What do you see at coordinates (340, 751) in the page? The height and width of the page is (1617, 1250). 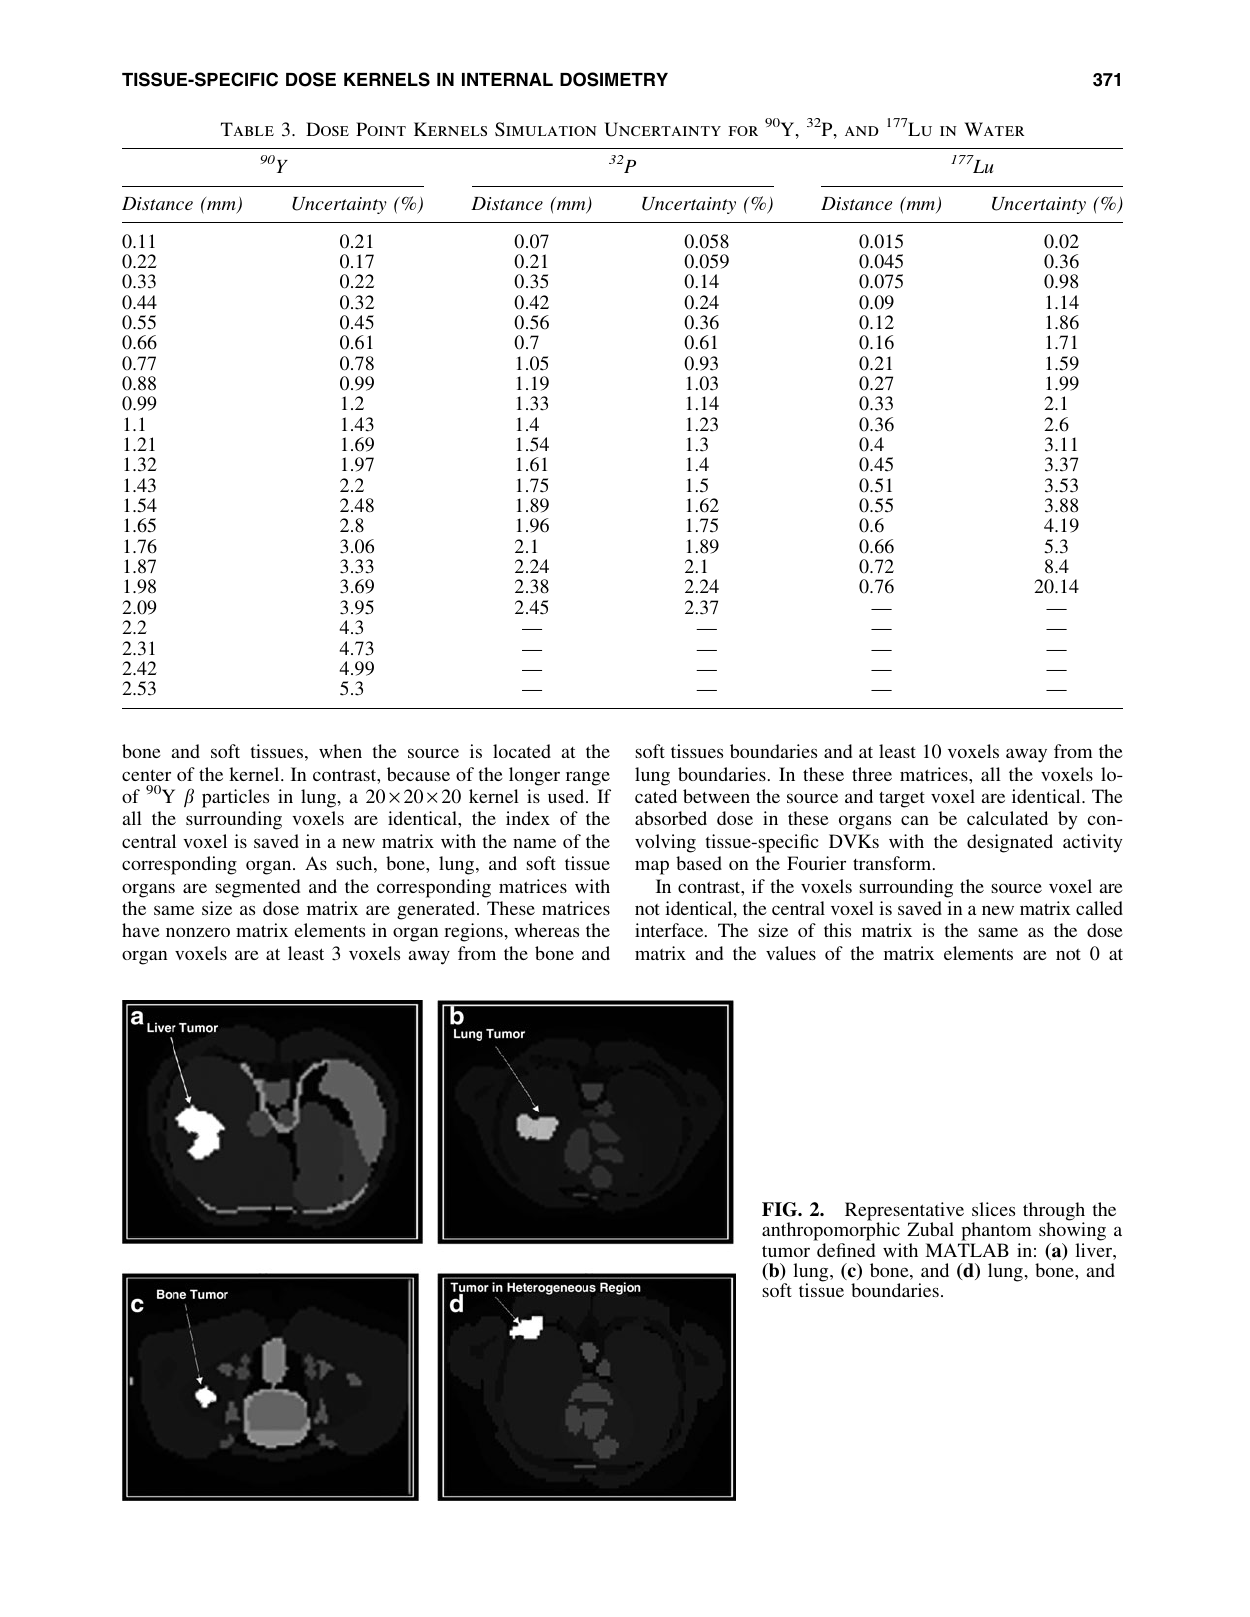 I see `when` at bounding box center [340, 751].
